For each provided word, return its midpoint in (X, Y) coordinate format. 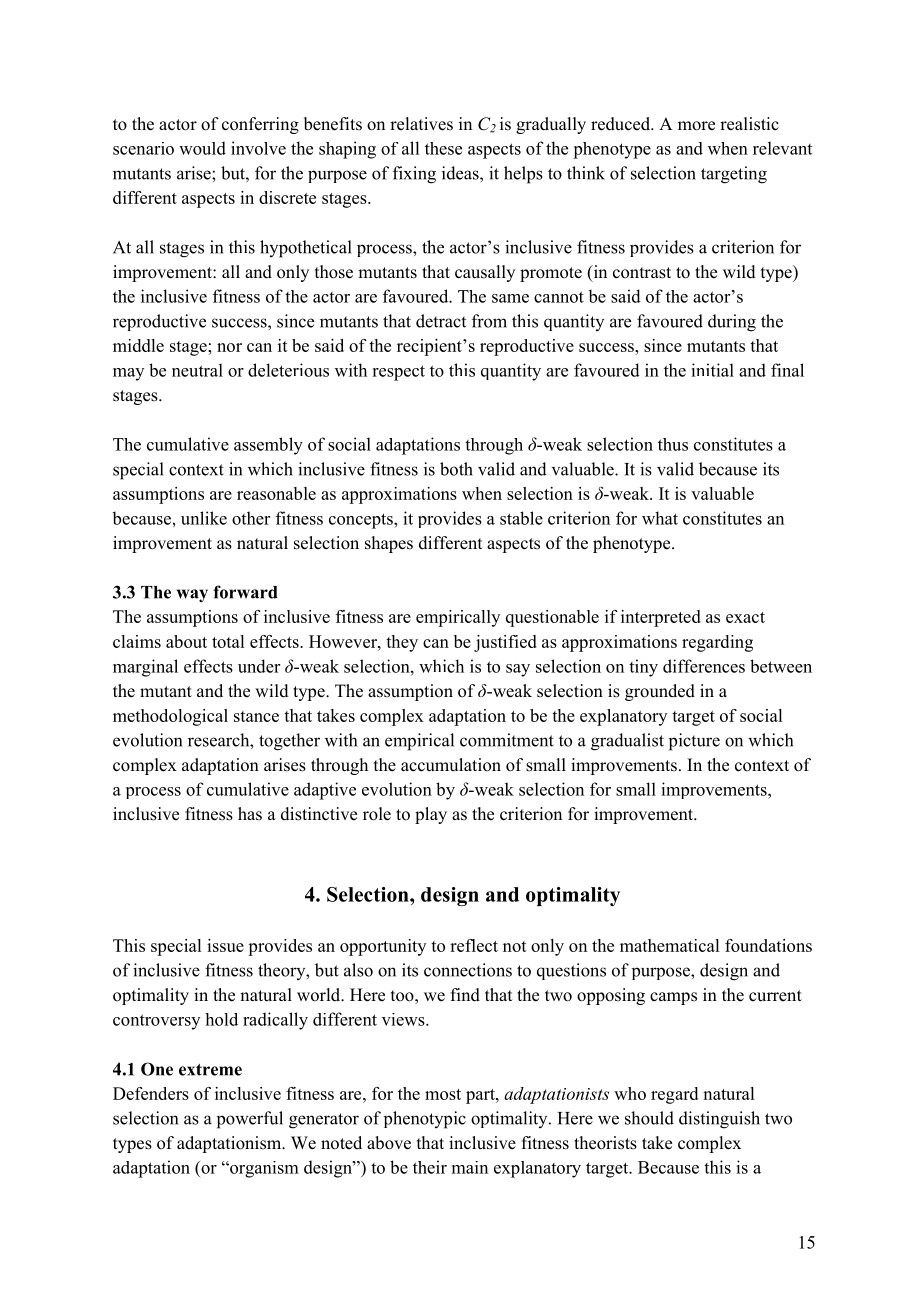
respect (398, 373)
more (696, 126)
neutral (197, 370)
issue (225, 945)
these (443, 148)
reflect (474, 945)
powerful (250, 1120)
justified (505, 643)
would (202, 148)
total (228, 641)
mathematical (669, 945)
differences (704, 666)
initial (712, 370)
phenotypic (425, 1120)
